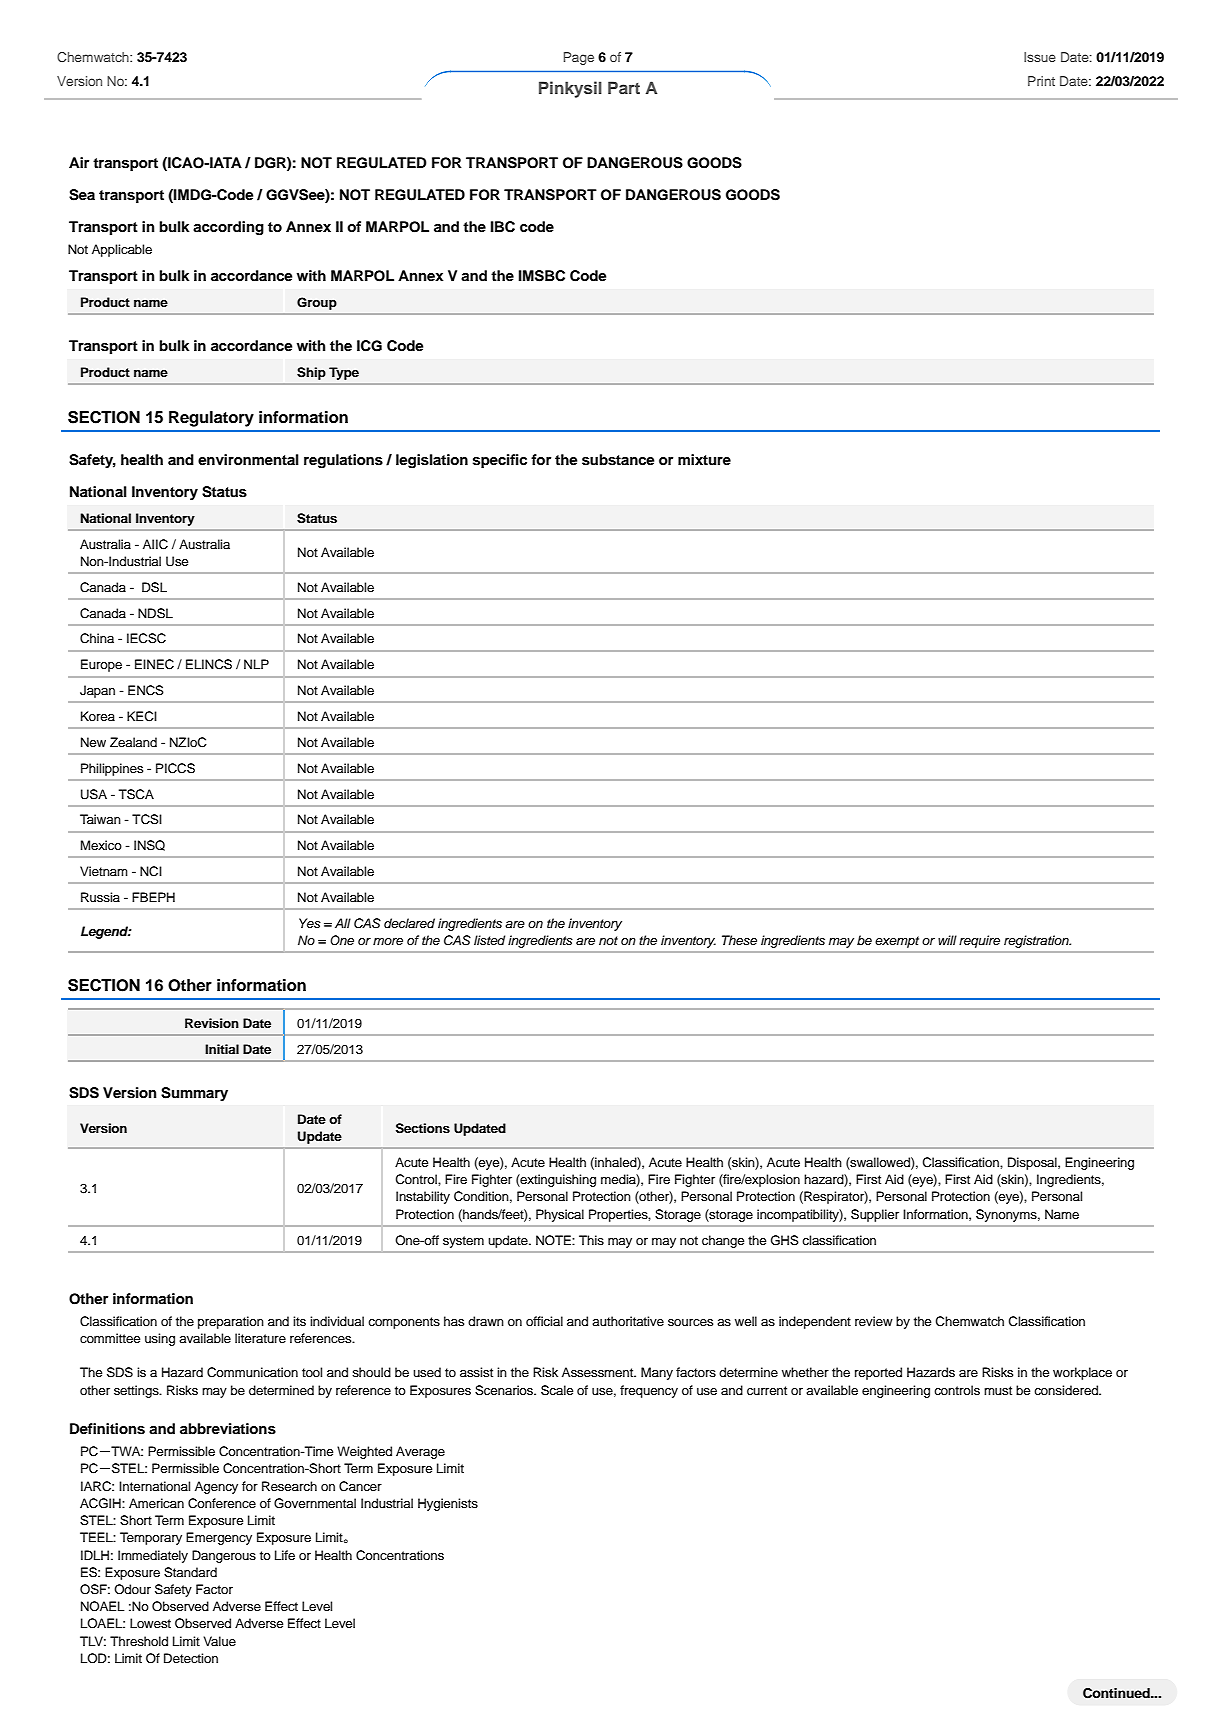 Image resolution: width=1223 pixels, height=1730 pixels. I want to click on Physical, so click(560, 1215).
